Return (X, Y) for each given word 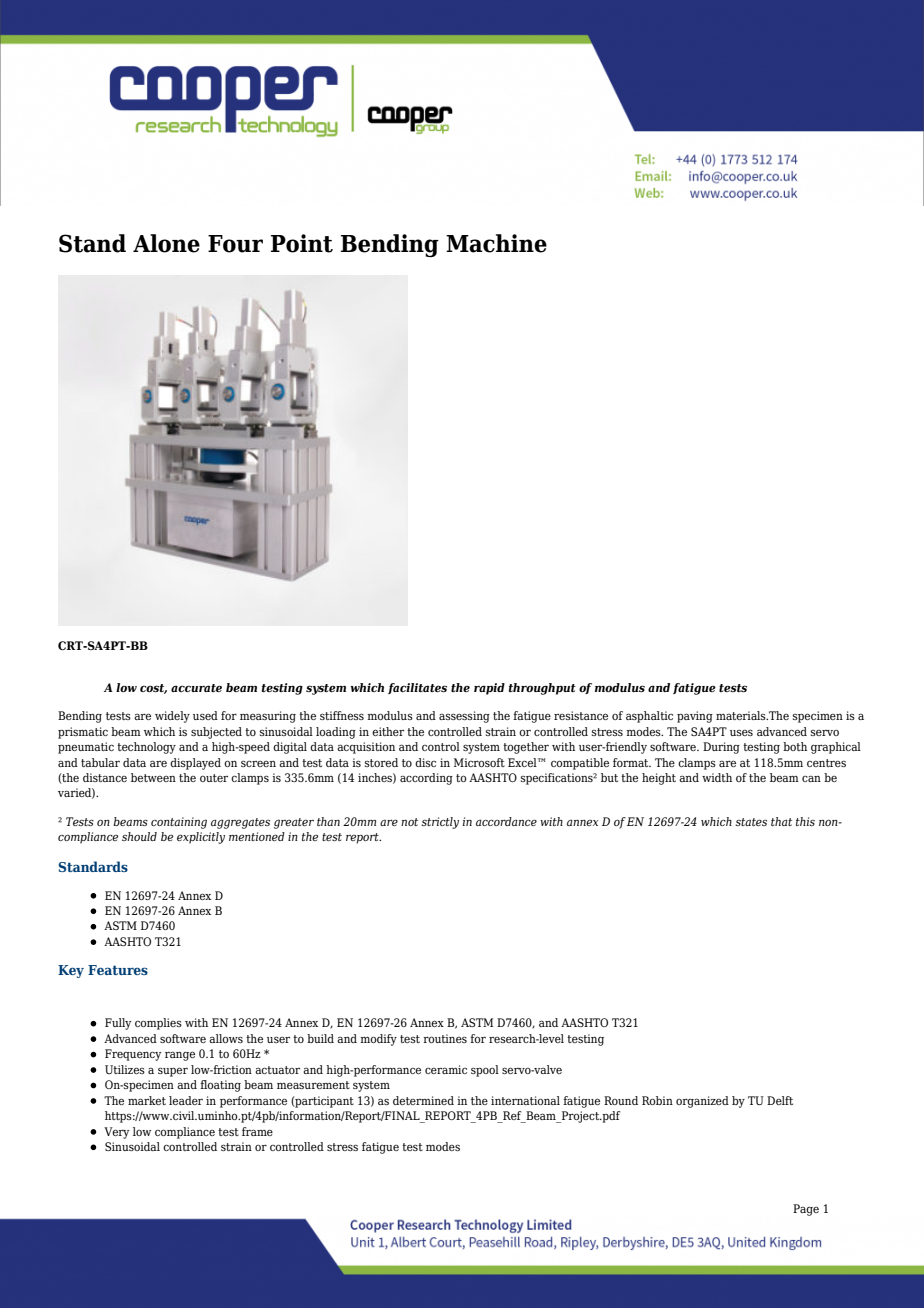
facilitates (417, 688)
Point (302, 243)
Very (116, 1133)
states (751, 822)
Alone (166, 243)
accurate (196, 688)
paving (695, 717)
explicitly (201, 838)
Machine (496, 243)
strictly (440, 823)
